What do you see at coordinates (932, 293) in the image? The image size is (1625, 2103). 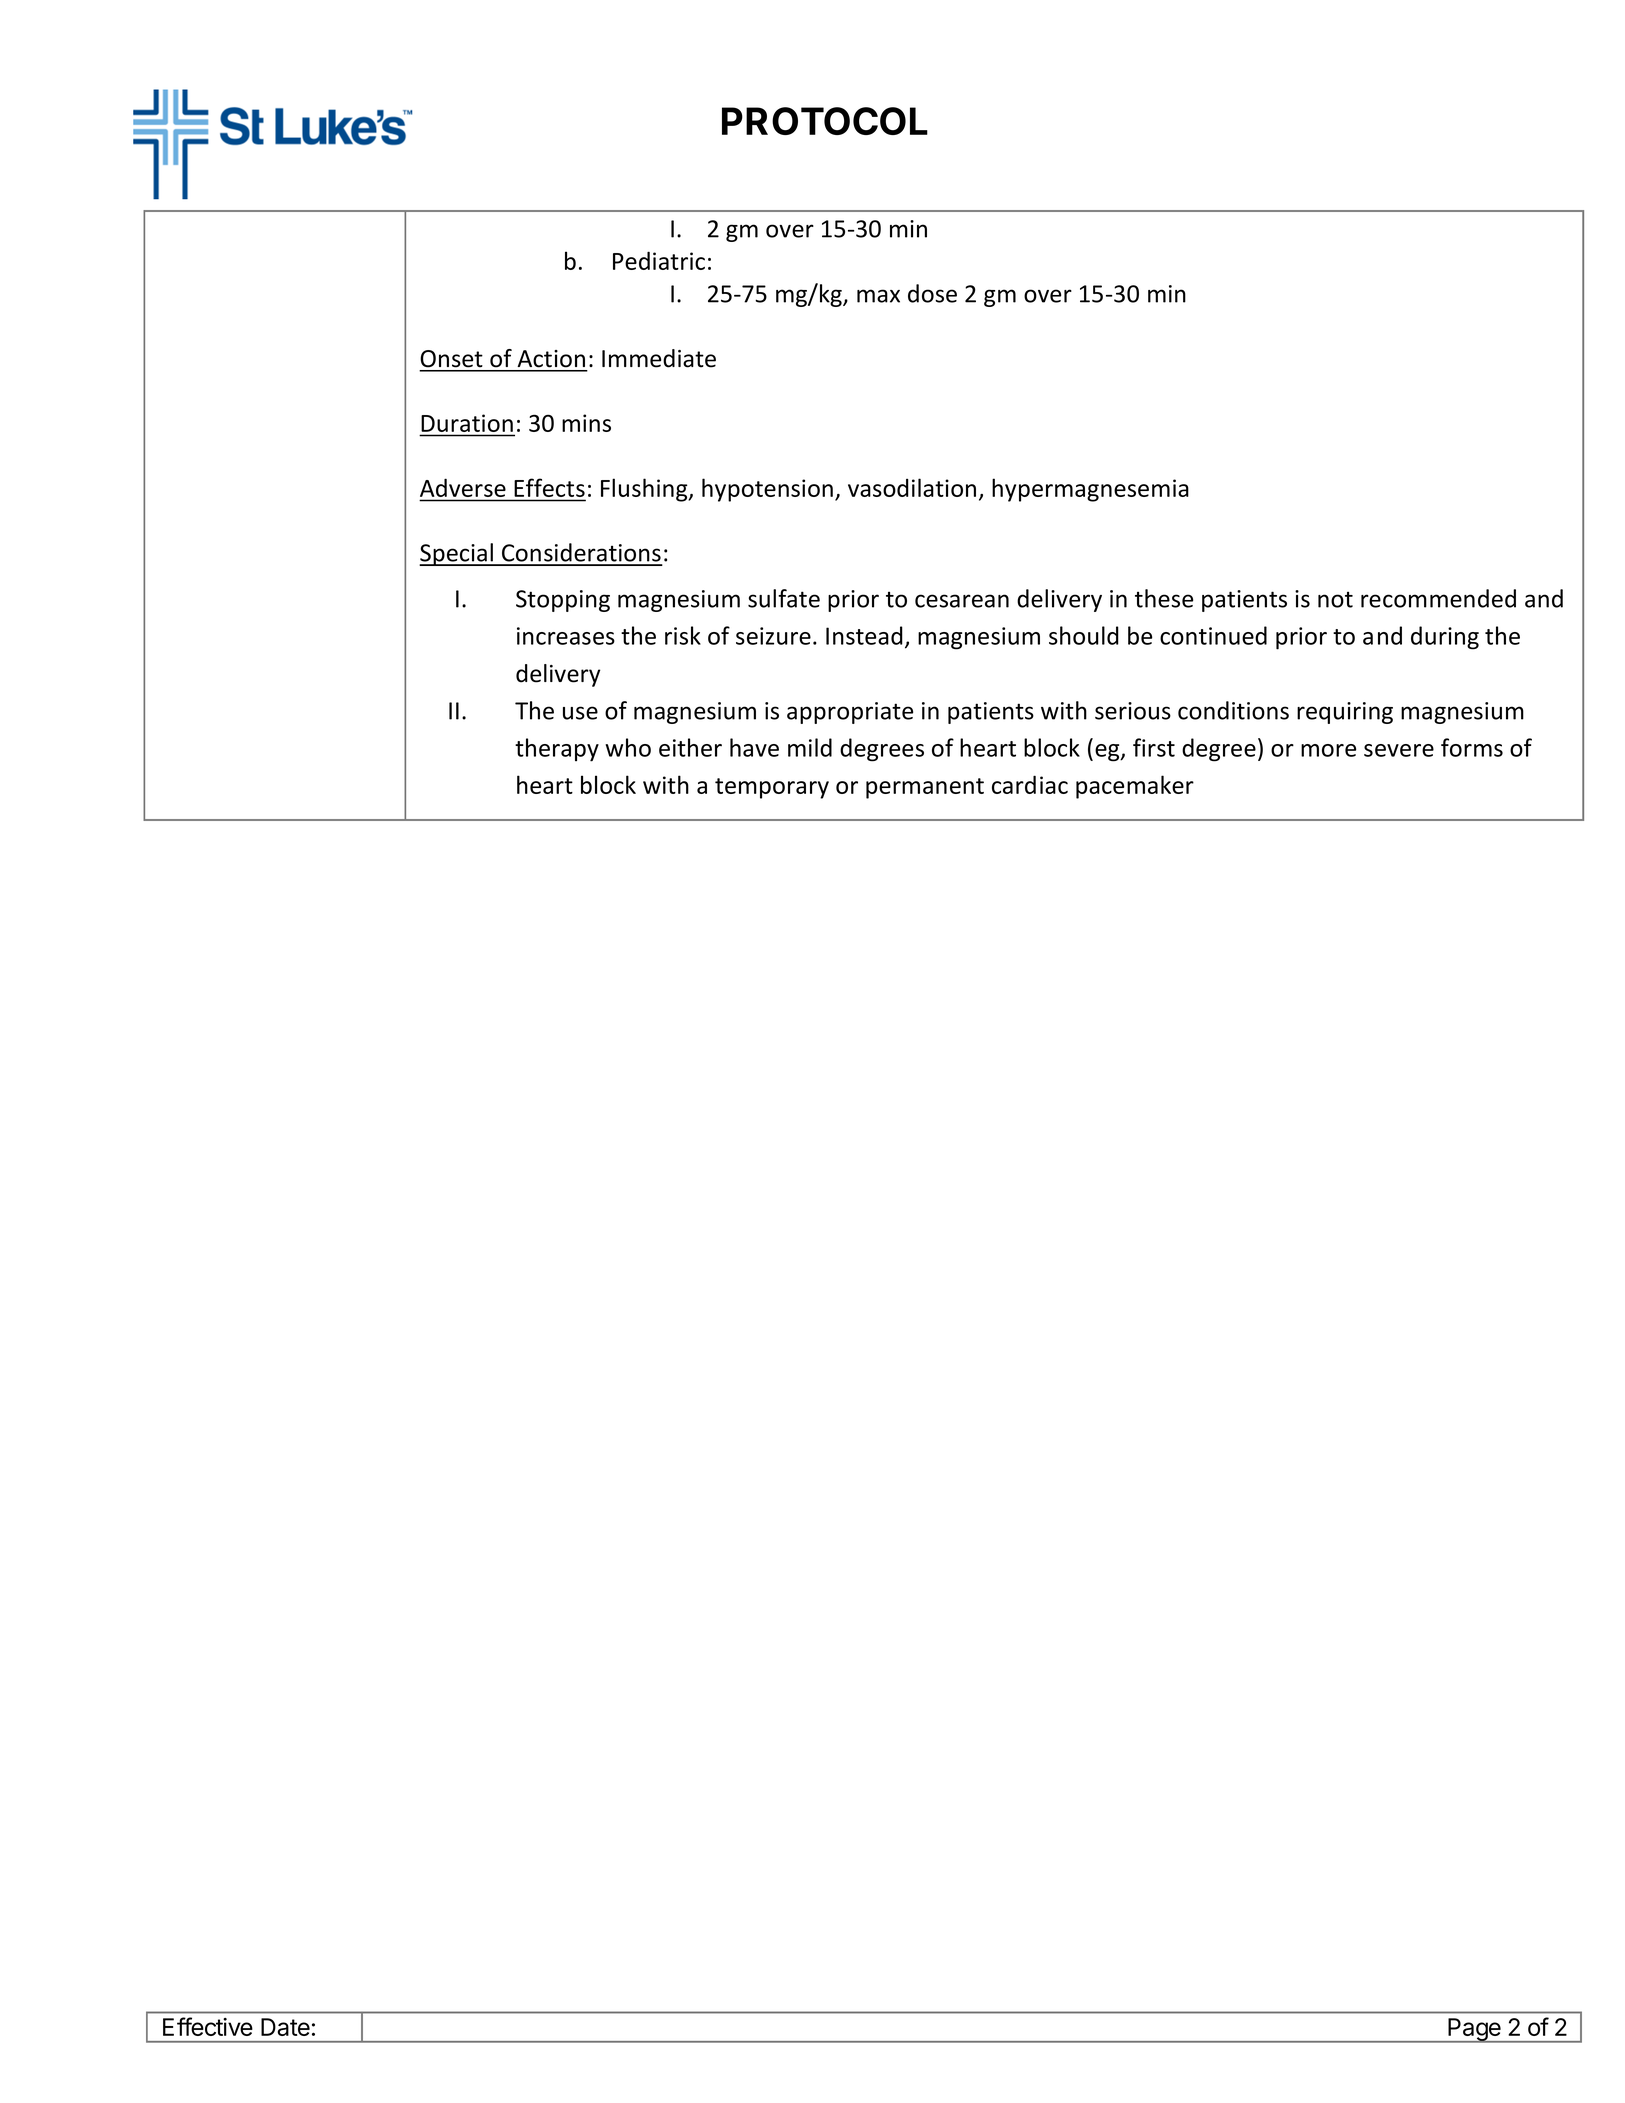 I see `dose` at bounding box center [932, 293].
